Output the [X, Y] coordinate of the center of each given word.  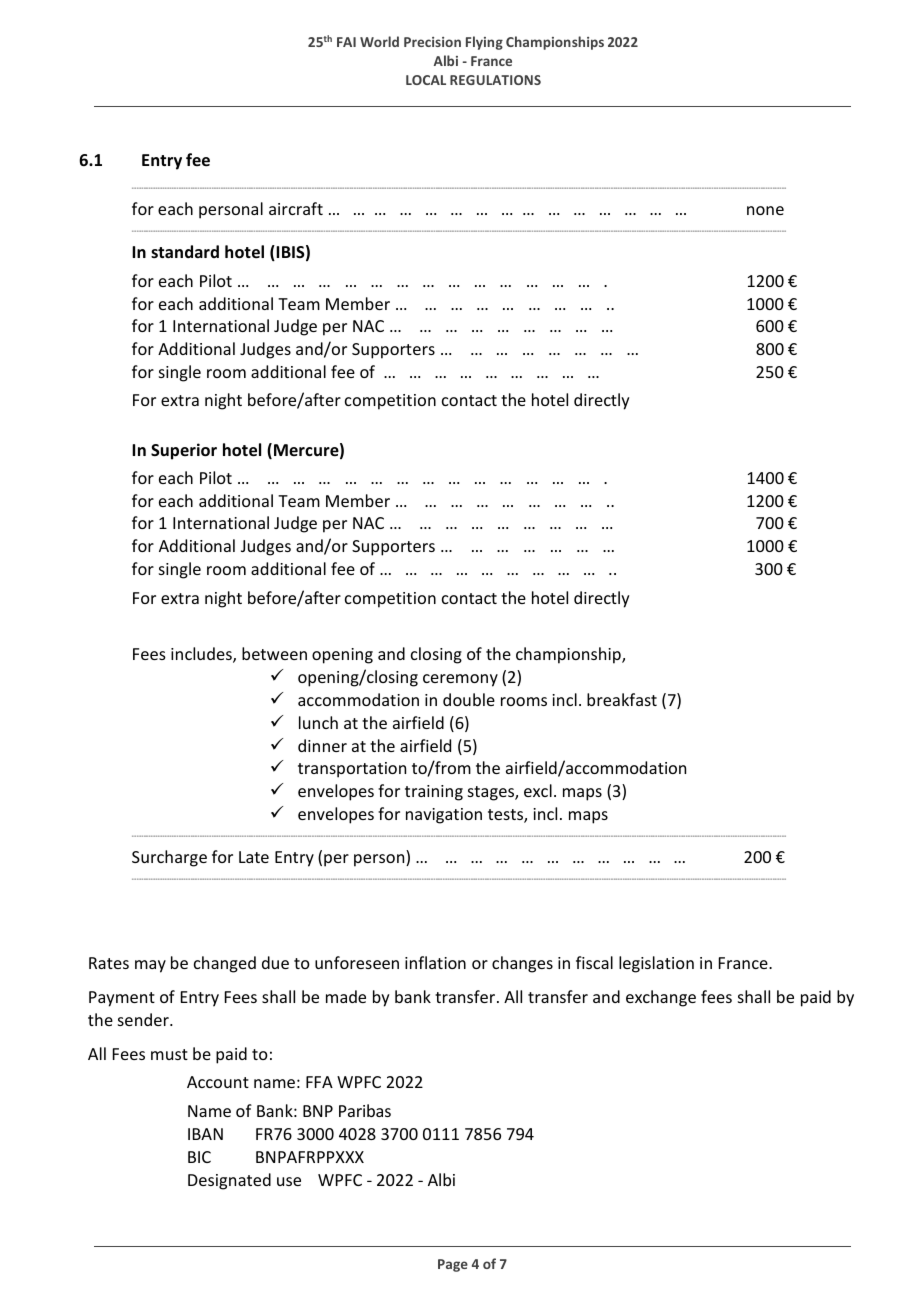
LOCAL [426, 80]
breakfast [622, 699]
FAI [346, 42]
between [274, 653]
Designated [229, 1181]
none [765, 210]
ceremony [460, 680]
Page [453, 1265]
